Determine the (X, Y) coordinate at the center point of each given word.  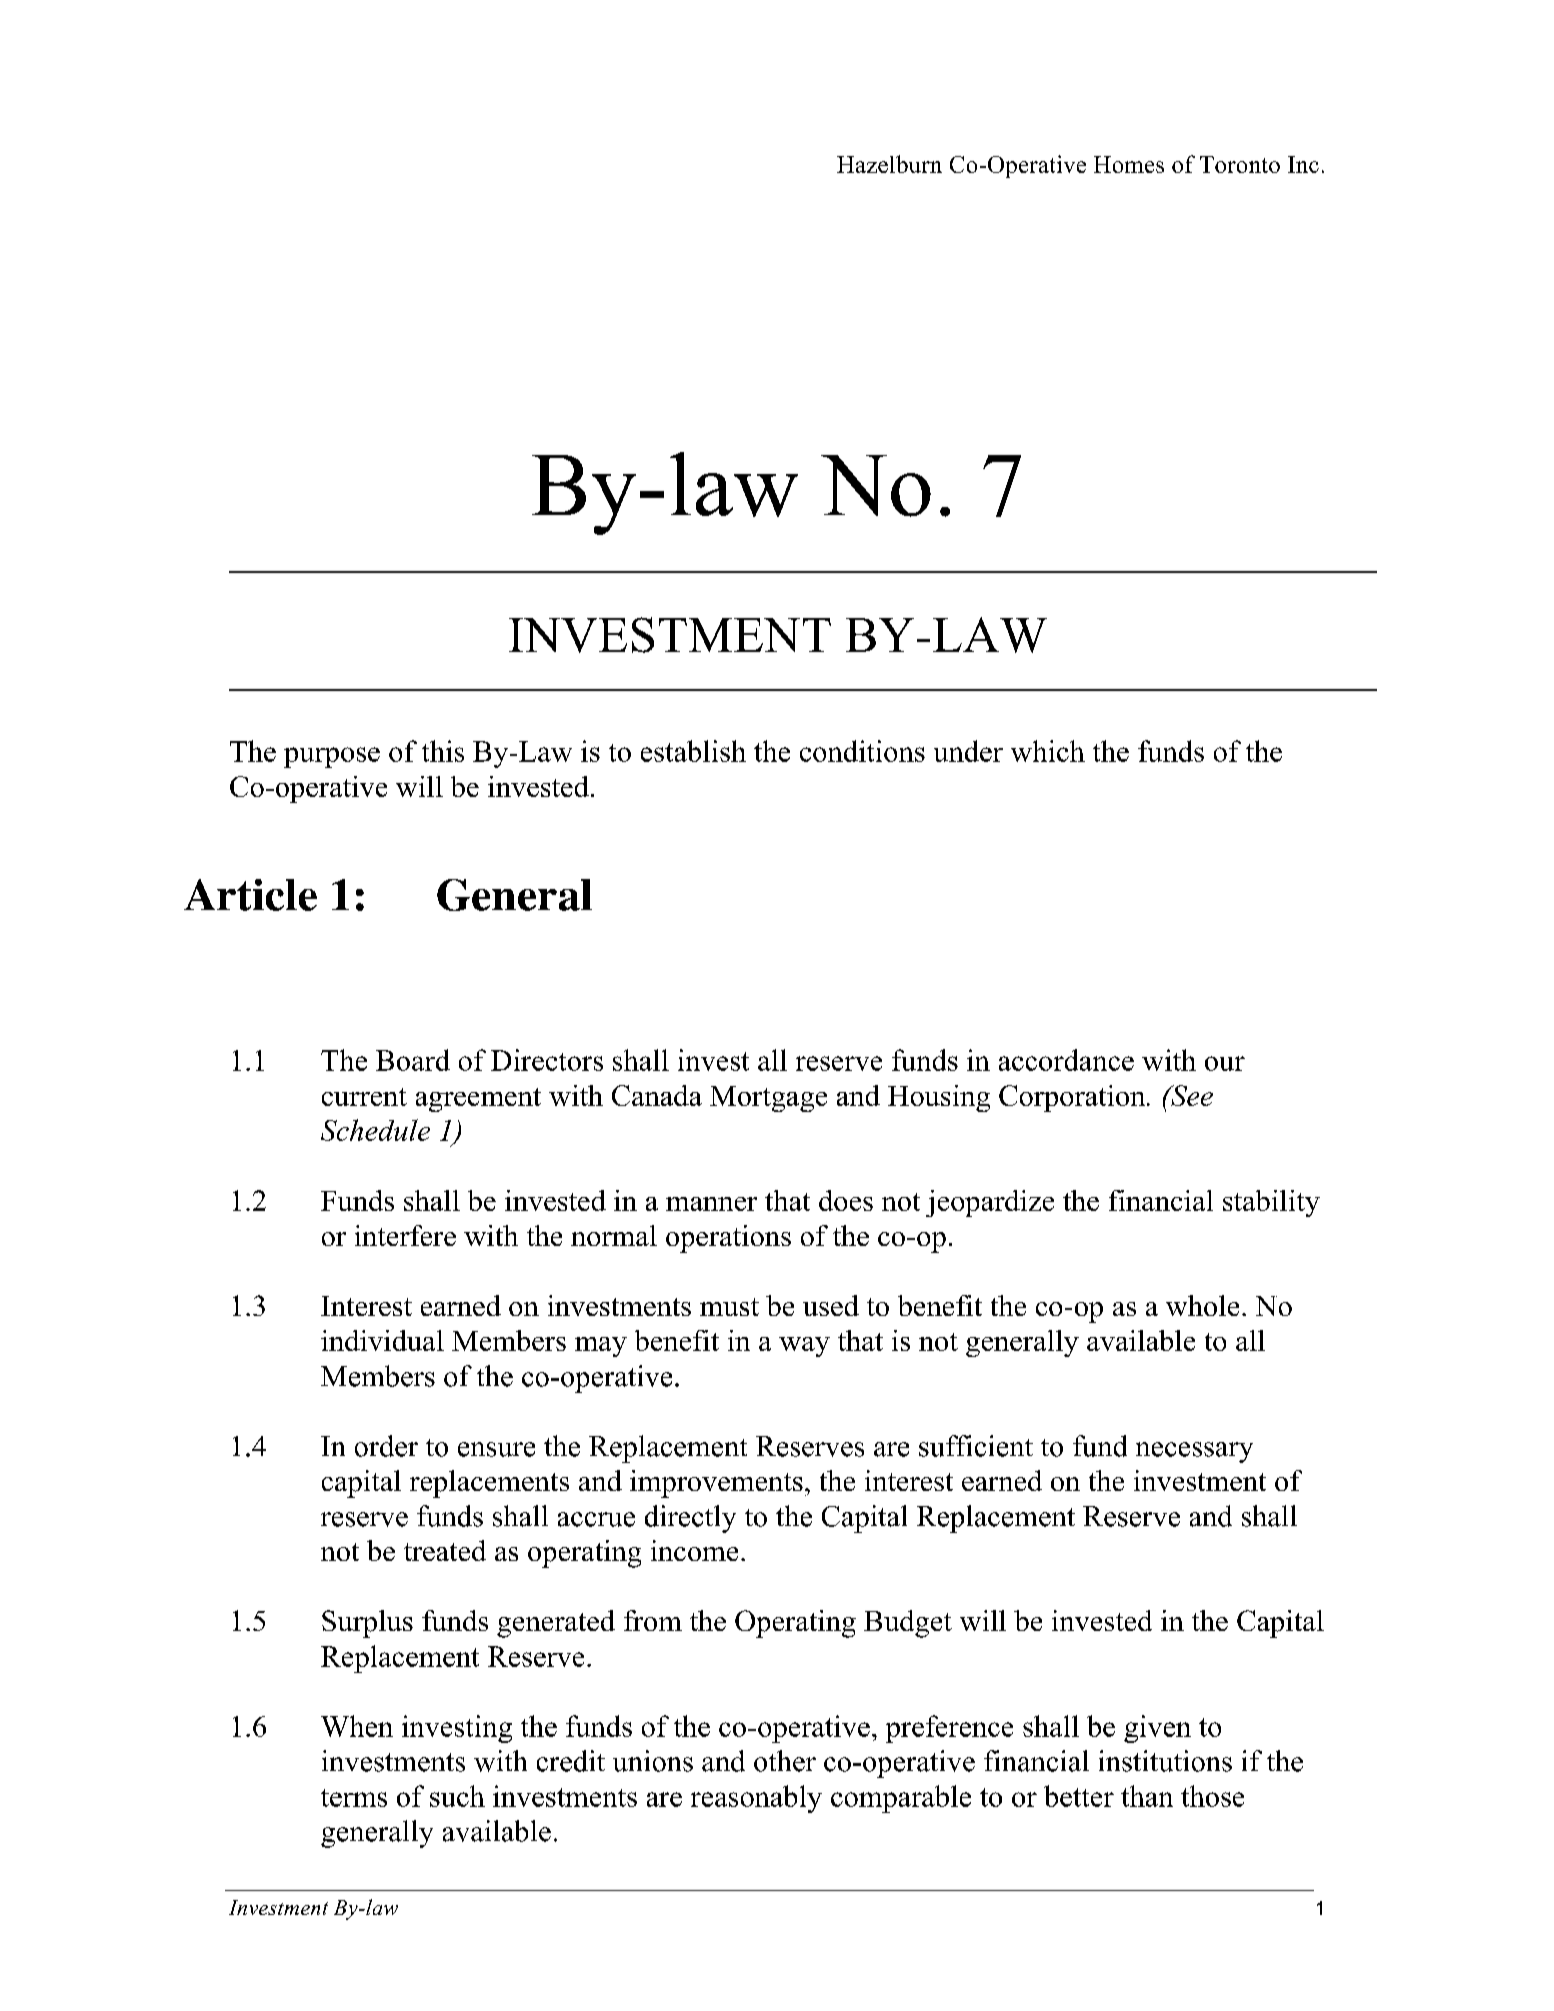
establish (693, 751)
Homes (1129, 164)
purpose (332, 757)
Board (413, 1060)
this (443, 751)
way (804, 1347)
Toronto (1240, 164)
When (357, 1726)
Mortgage (768, 1099)
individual (382, 1340)
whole (1202, 1305)
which (1048, 751)
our (1225, 1063)
